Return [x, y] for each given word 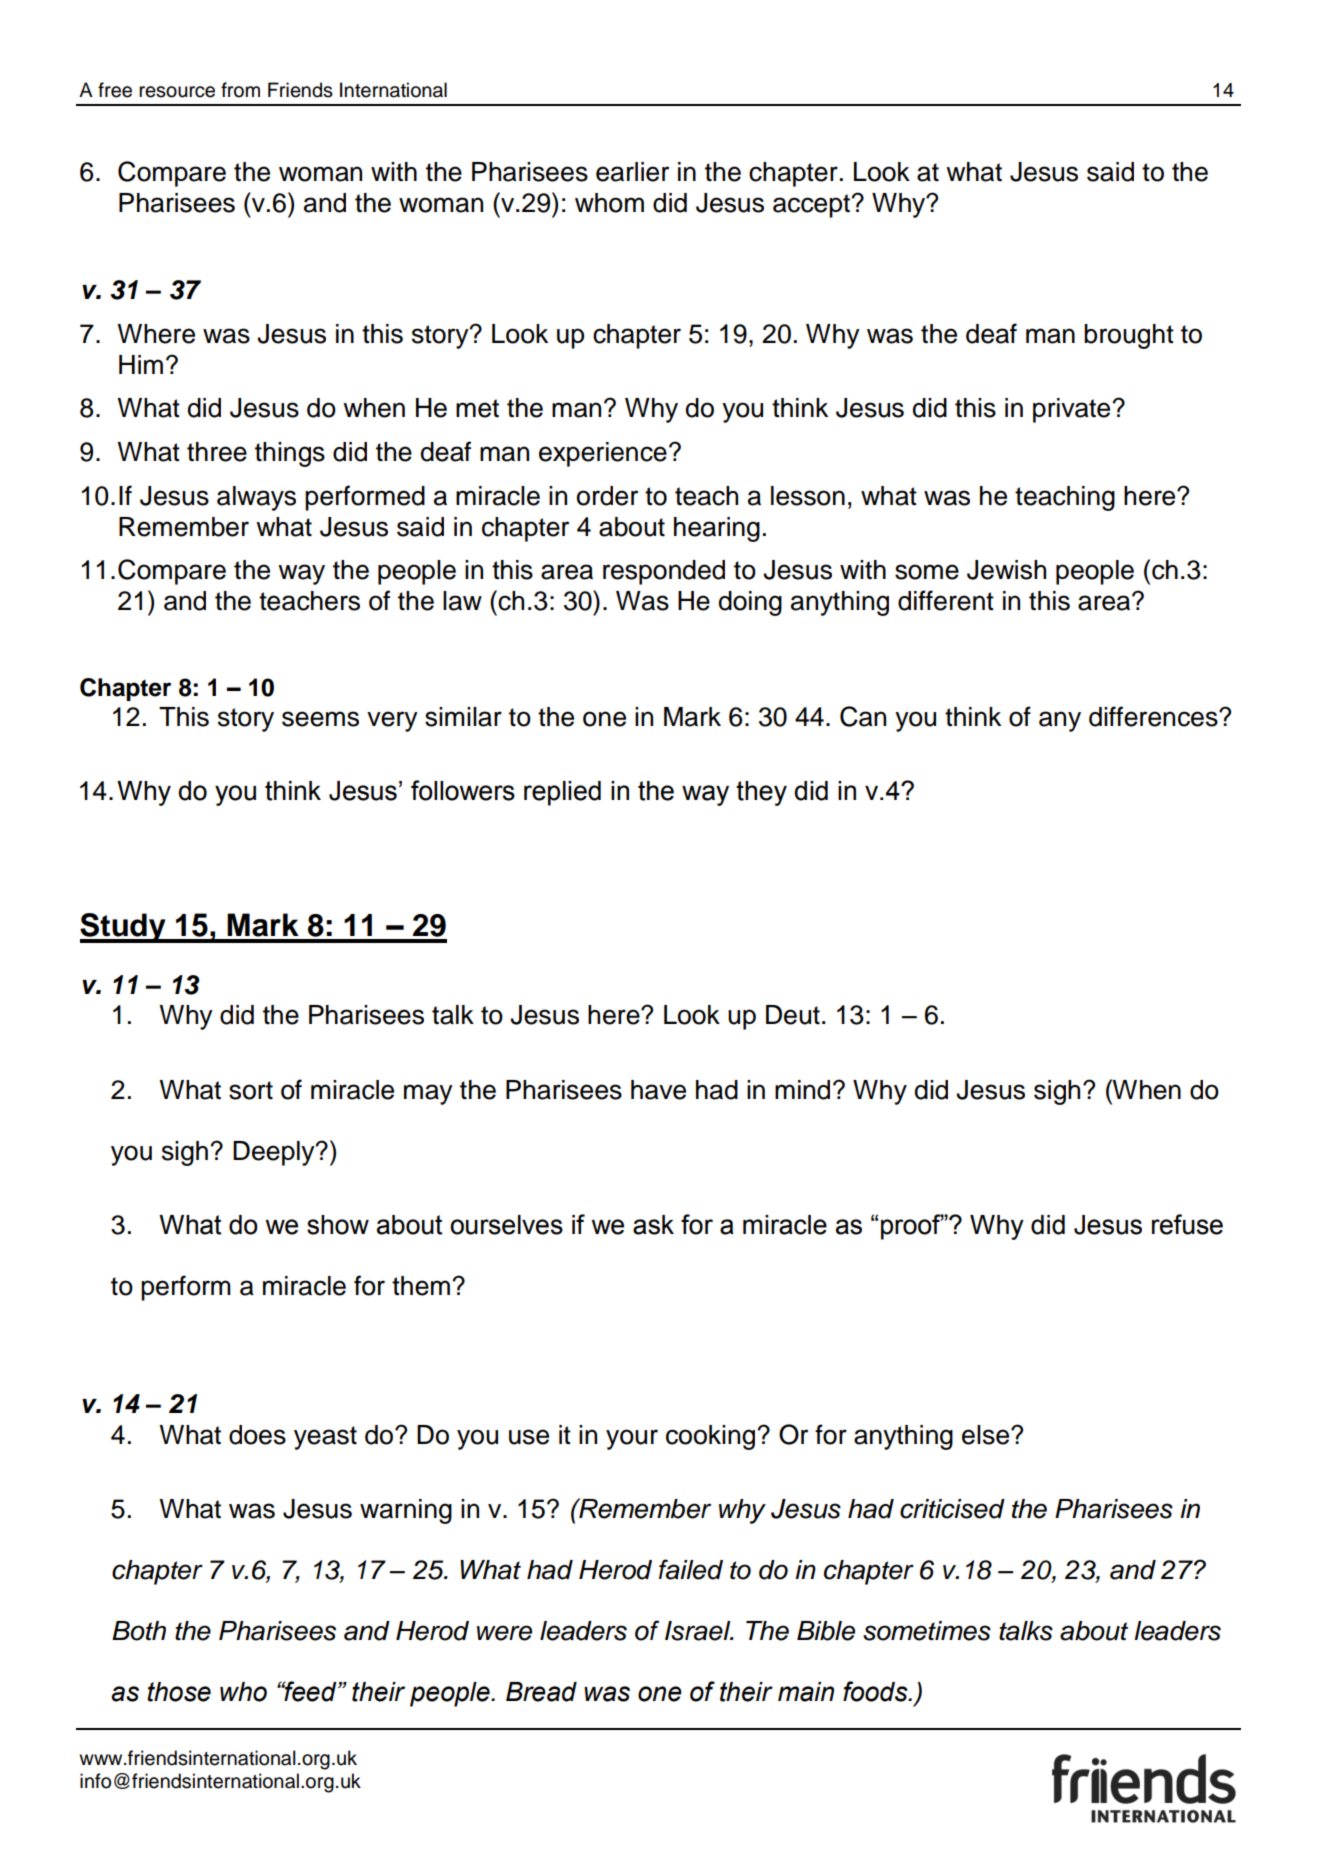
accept [813, 206]
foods [876, 1691]
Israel [699, 1631]
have [658, 1090]
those [179, 1692]
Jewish [1006, 570]
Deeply [275, 1153]
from [240, 90]
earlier [632, 172]
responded [664, 572]
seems [320, 719]
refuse [1187, 1224]
